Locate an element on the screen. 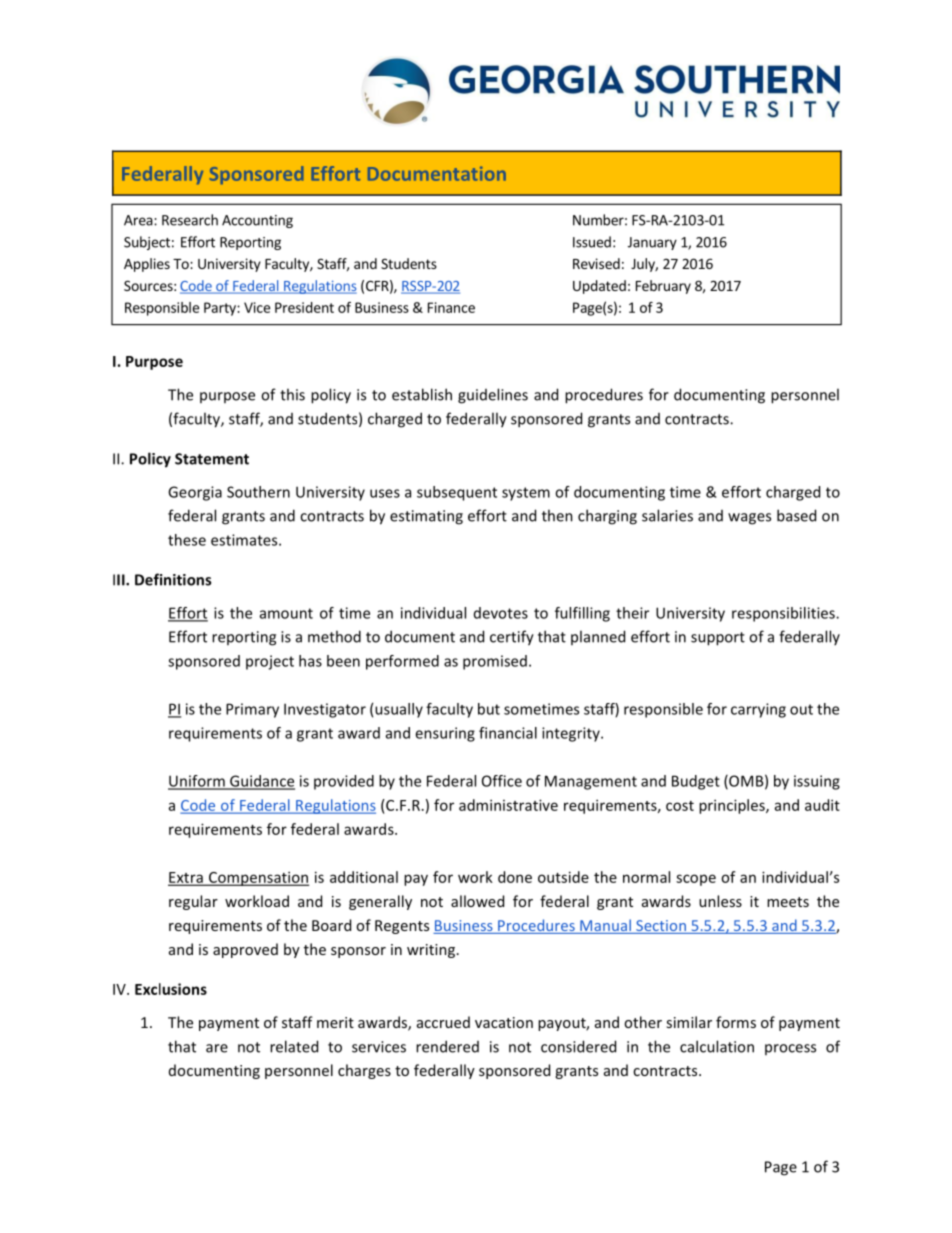  allowed is located at coordinates (477, 901).
